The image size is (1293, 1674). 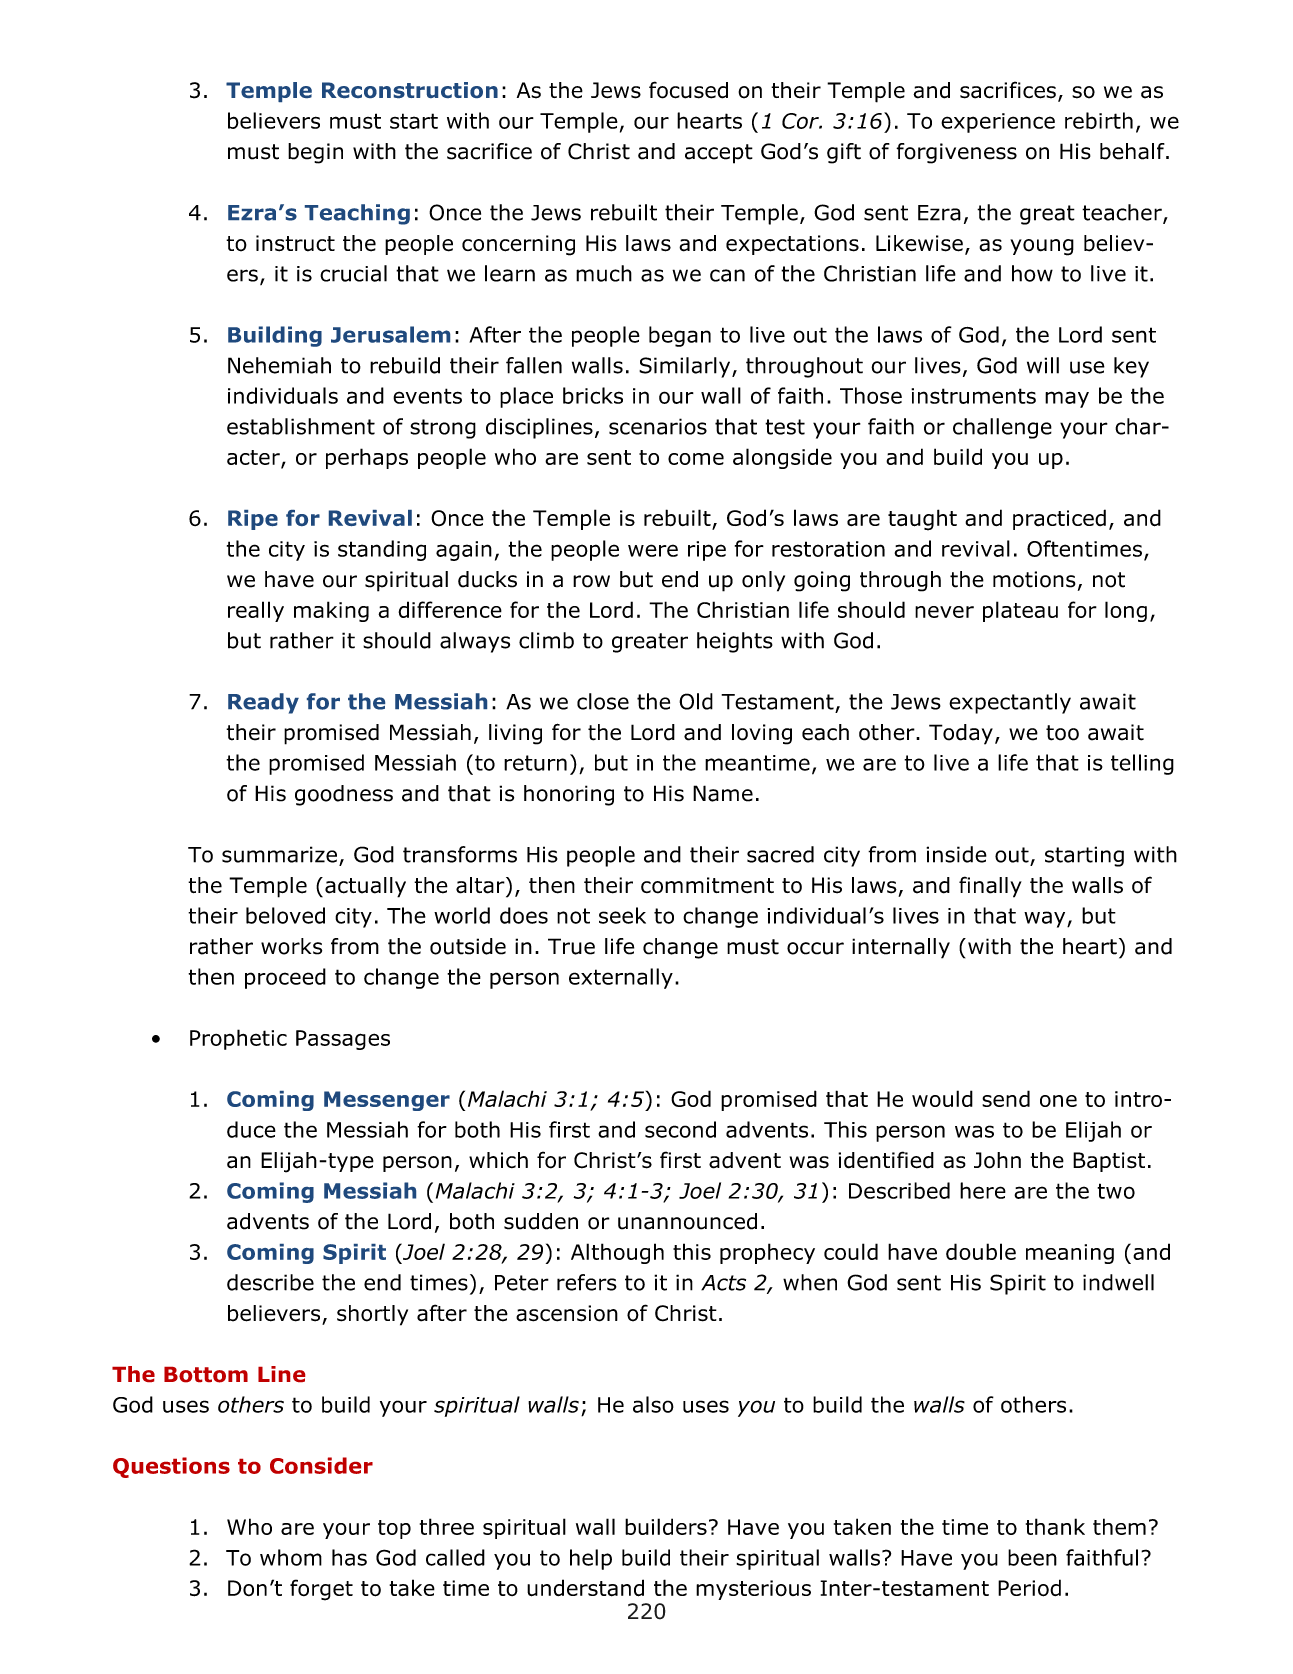 I want to click on plateau, so click(x=1020, y=611).
